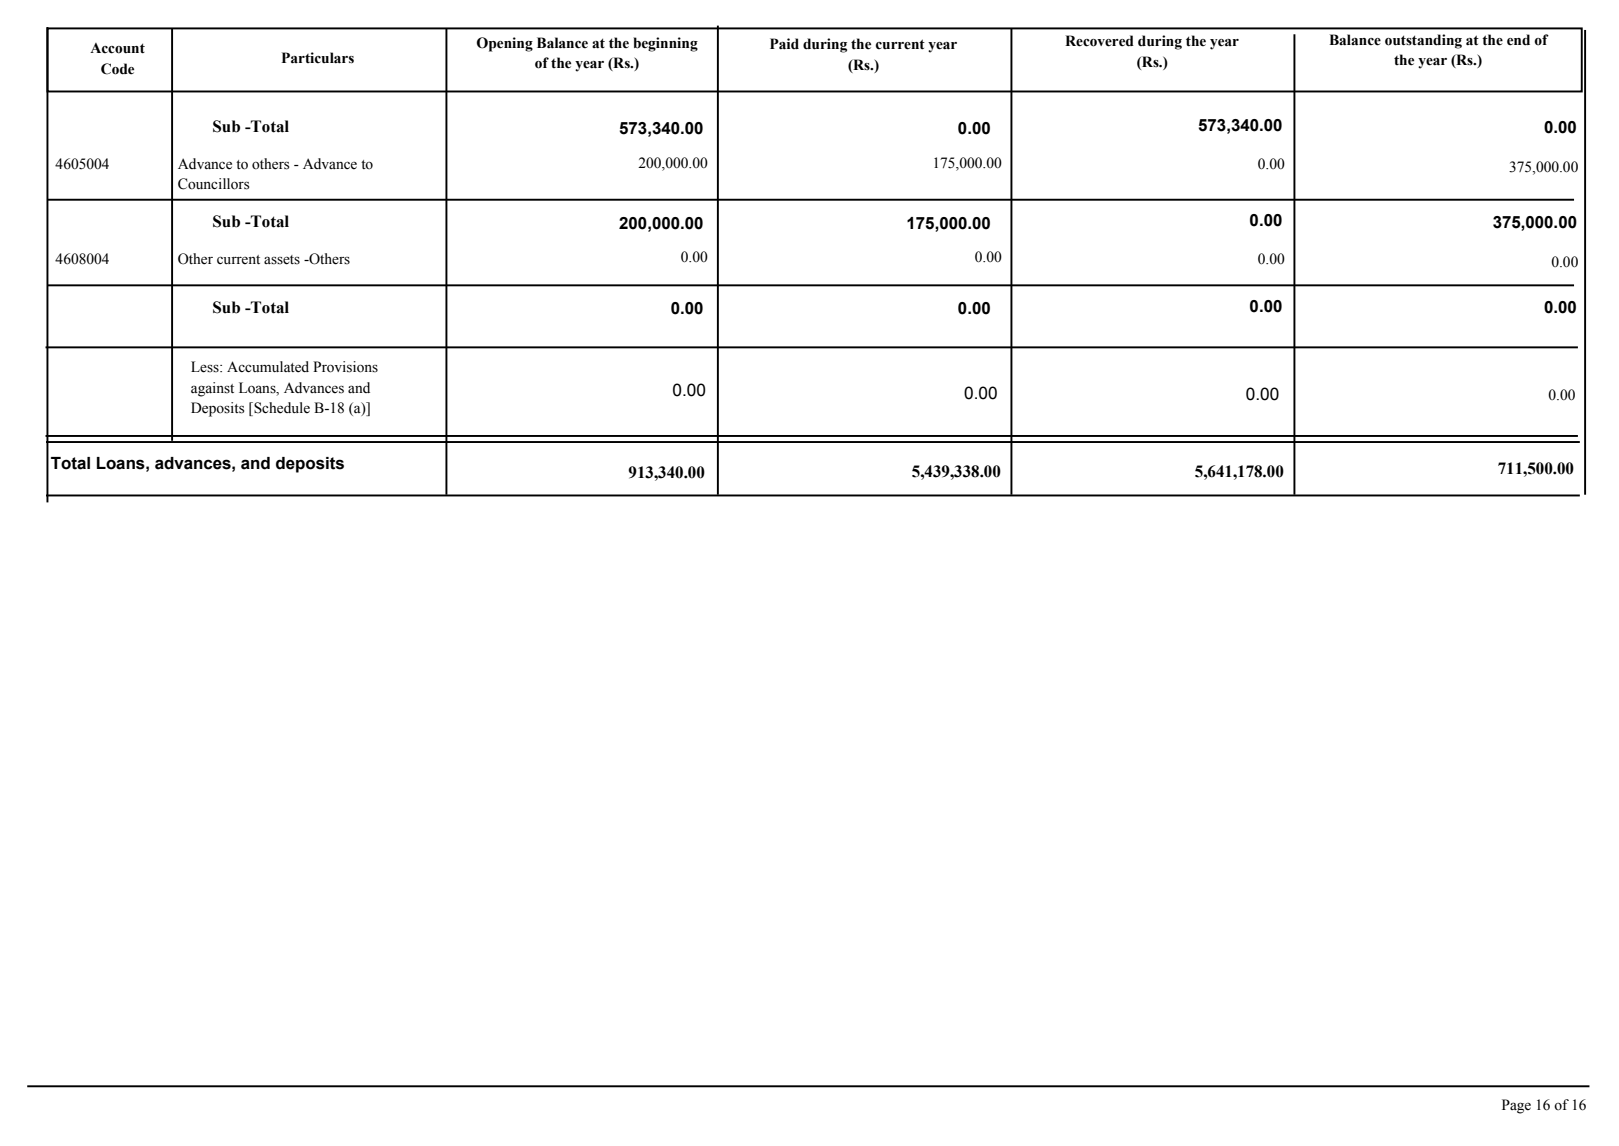 The width and height of the page is (1619, 1146). What do you see at coordinates (784, 44) in the page?
I see `Paid` at bounding box center [784, 44].
